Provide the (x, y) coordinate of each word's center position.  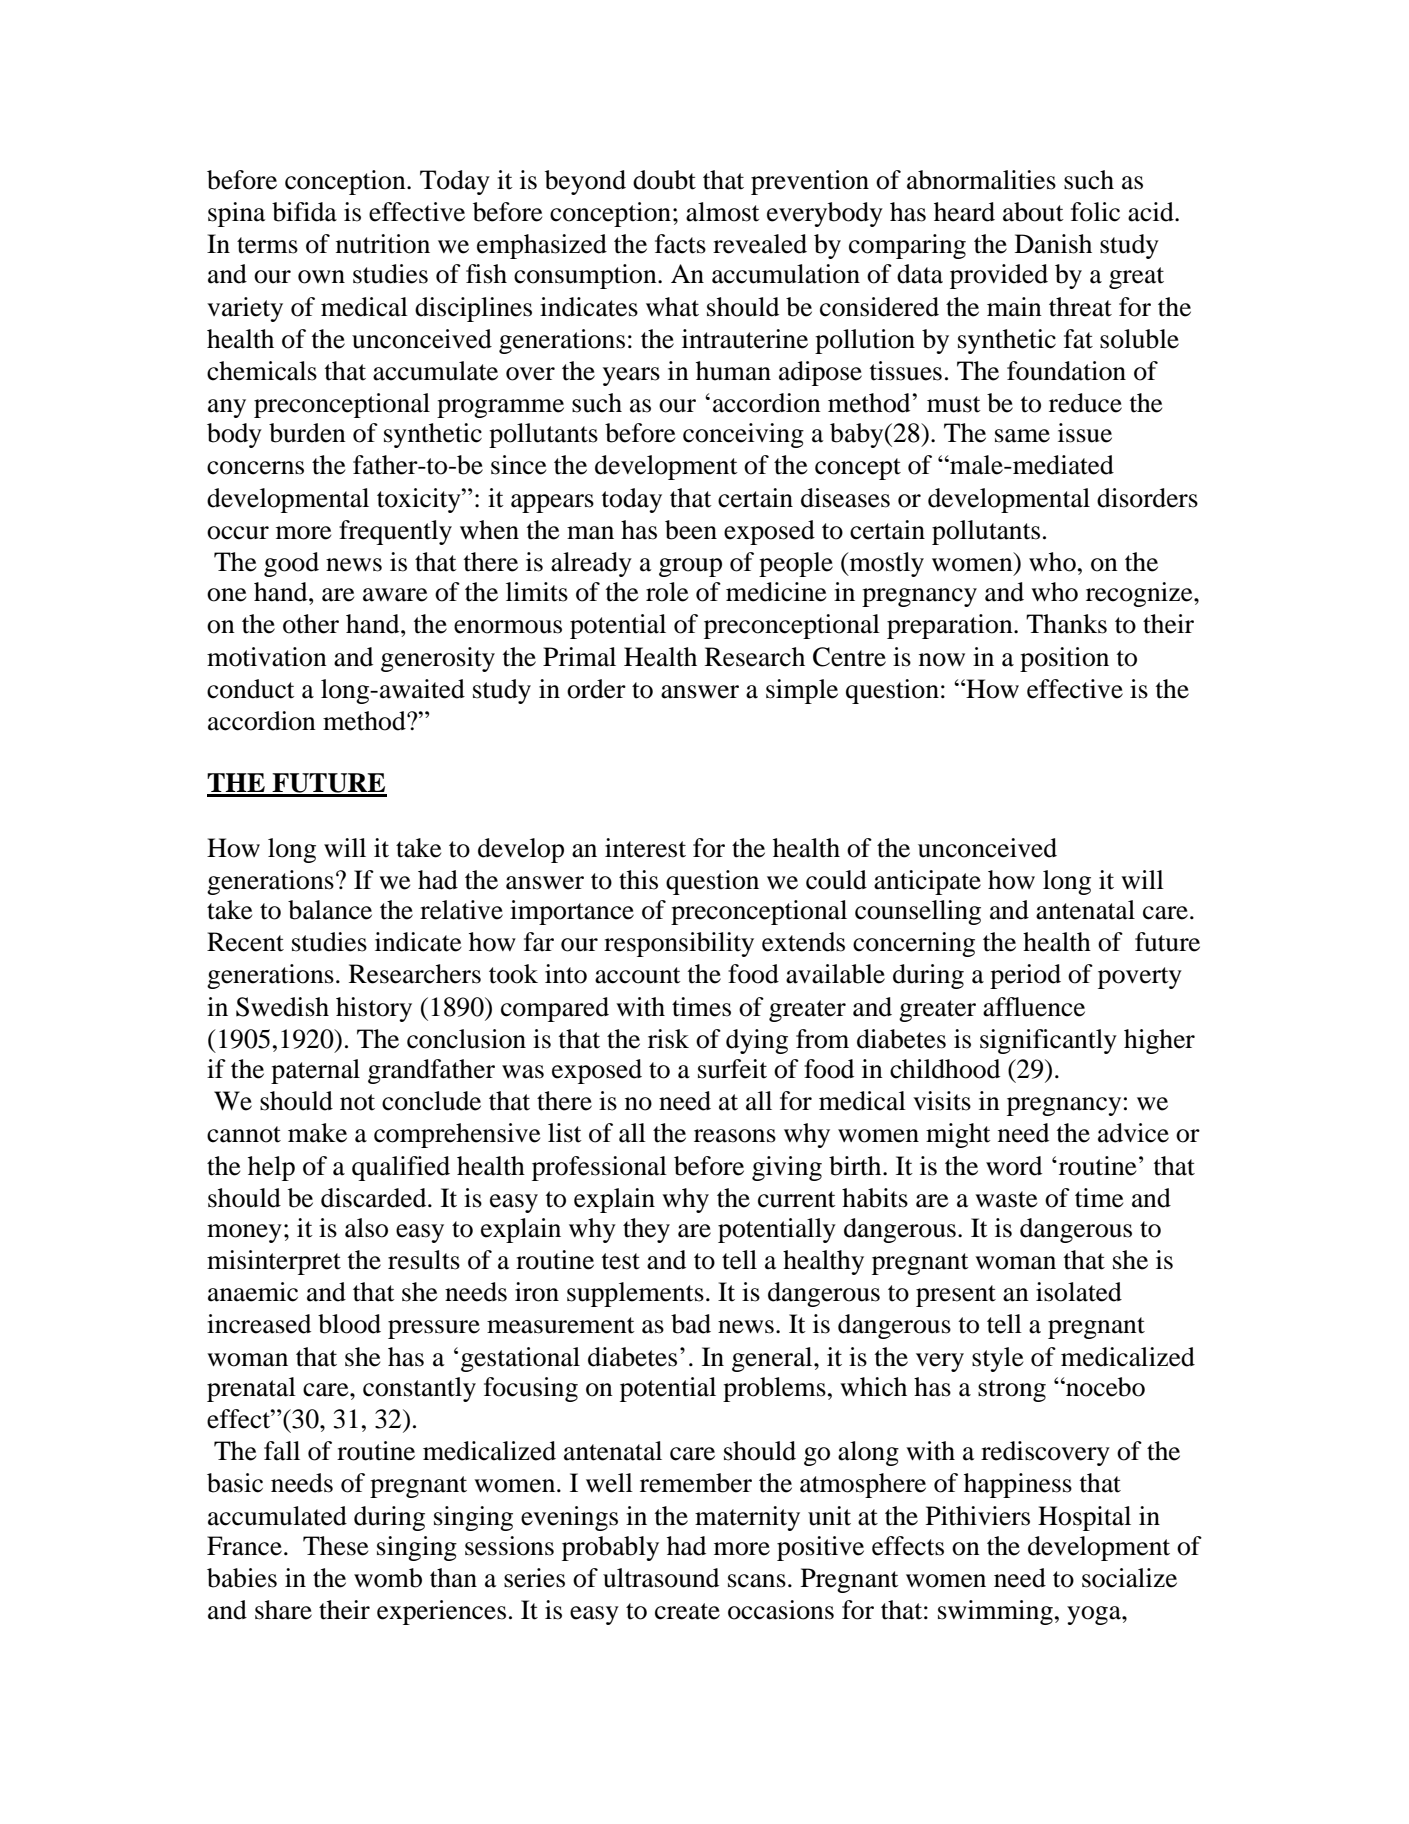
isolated (1079, 1292)
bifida (304, 212)
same (1022, 436)
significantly (1048, 1041)
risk (668, 1039)
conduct (251, 689)
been (691, 530)
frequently (395, 532)
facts (680, 244)
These (335, 1546)
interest (645, 848)
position (1064, 659)
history (374, 1009)
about (1033, 212)
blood (349, 1324)
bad (691, 1324)
